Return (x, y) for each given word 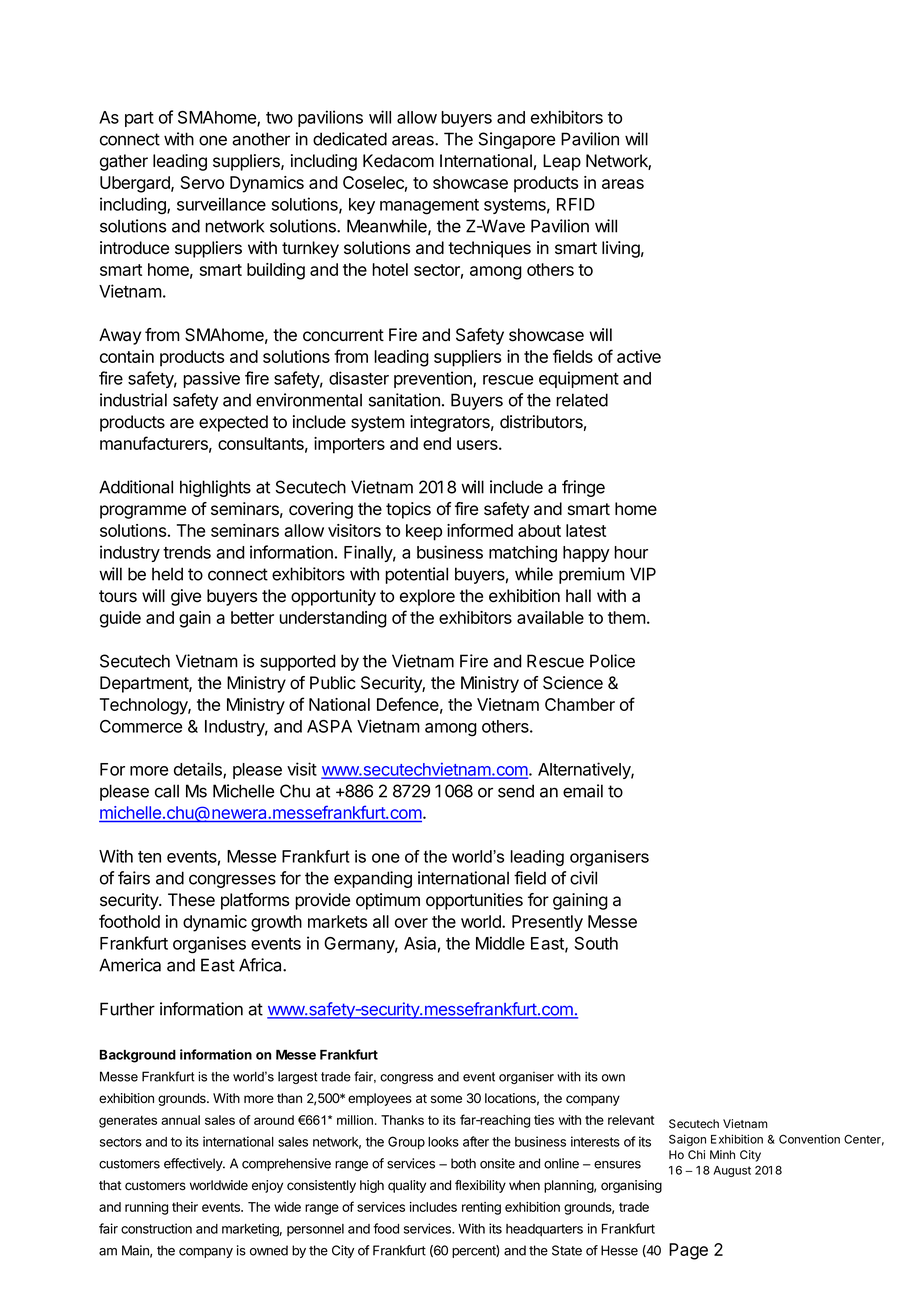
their (185, 1207)
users (478, 445)
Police (612, 661)
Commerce (141, 726)
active (639, 356)
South (596, 943)
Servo (202, 182)
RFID (576, 204)
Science (573, 683)
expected (233, 423)
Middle (500, 943)
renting (481, 1208)
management (429, 207)
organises (209, 945)
